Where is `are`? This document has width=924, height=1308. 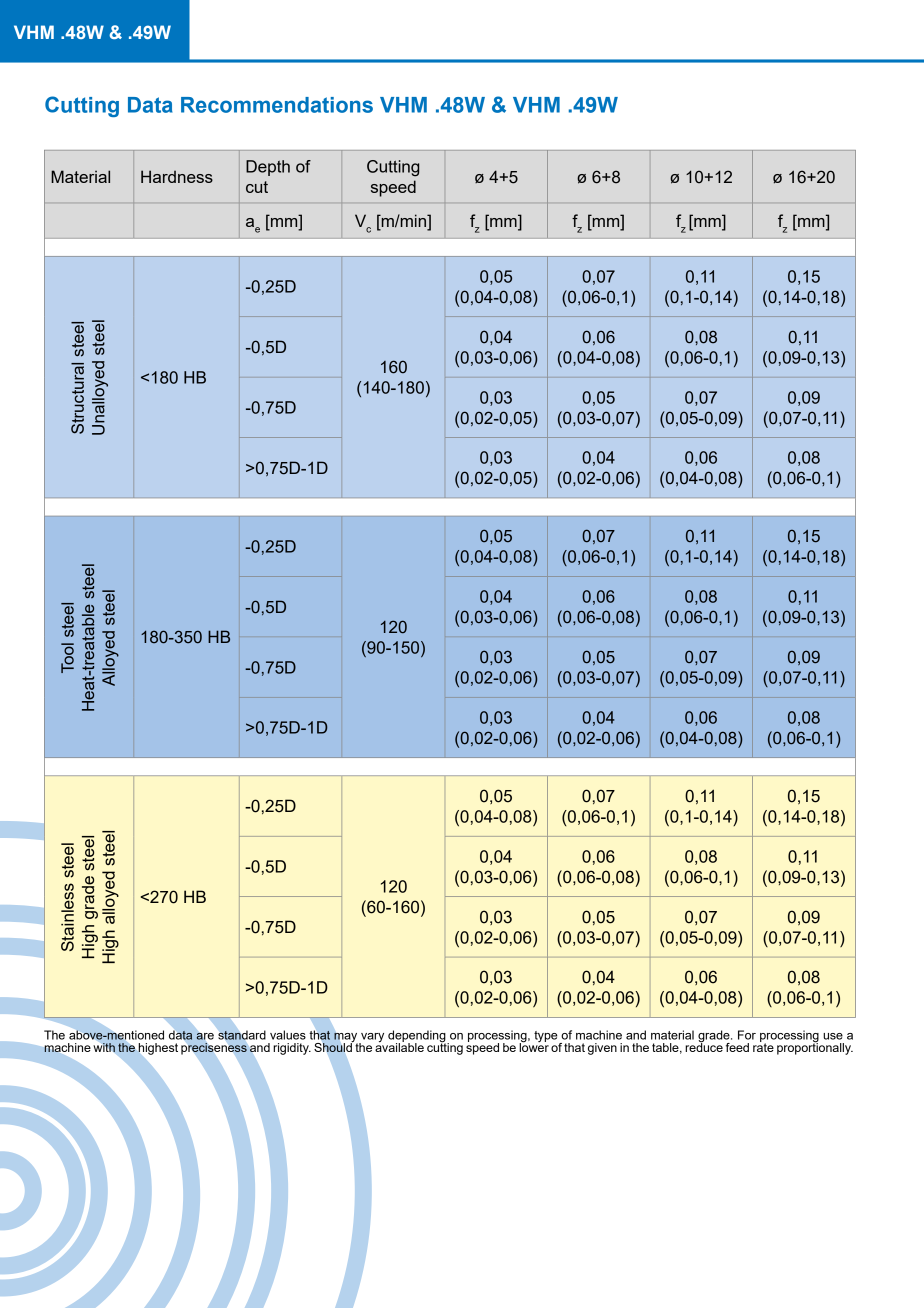 are is located at coordinates (205, 1036).
